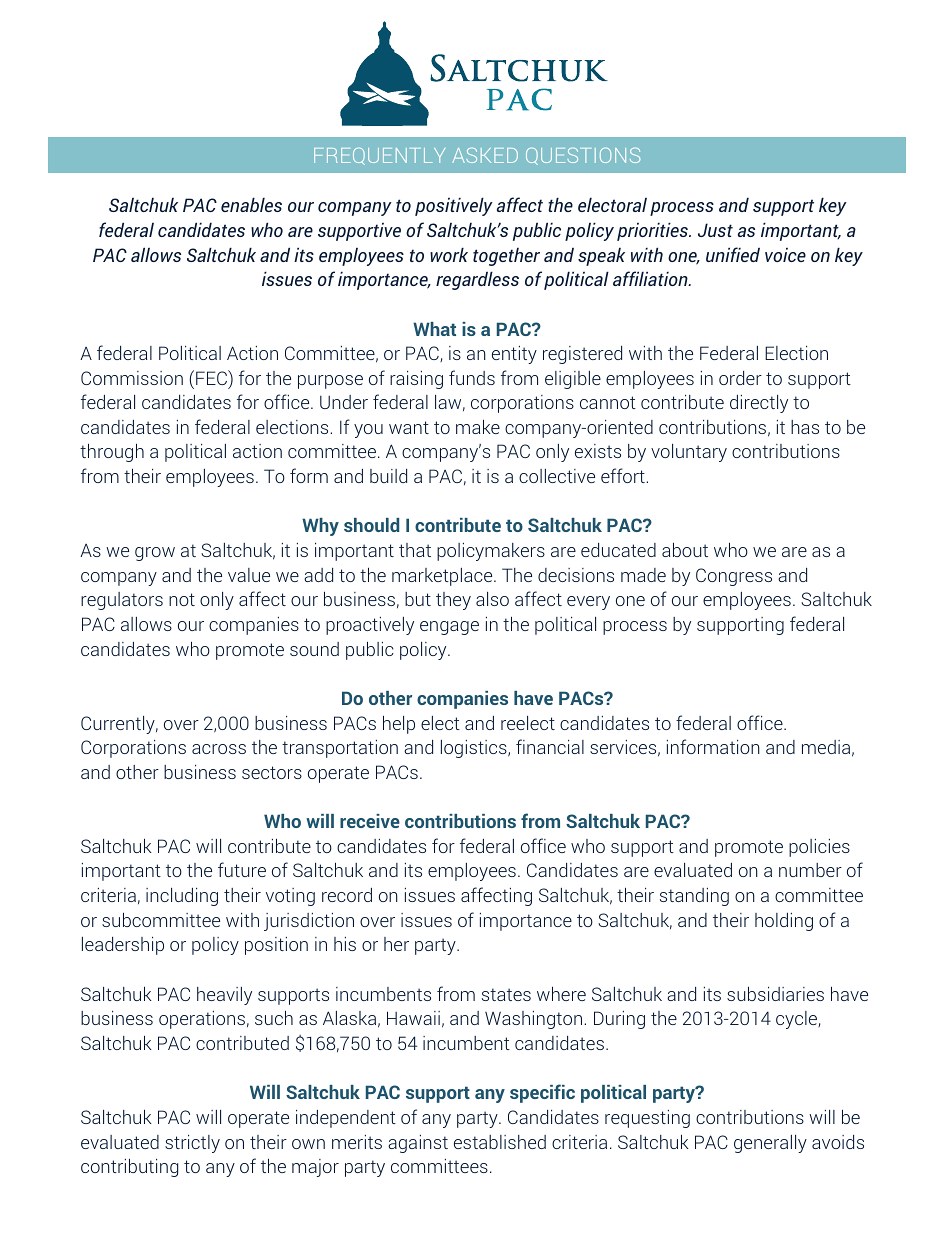  Describe the element at coordinates (155, 554) in the screenshot. I see `grow` at that location.
